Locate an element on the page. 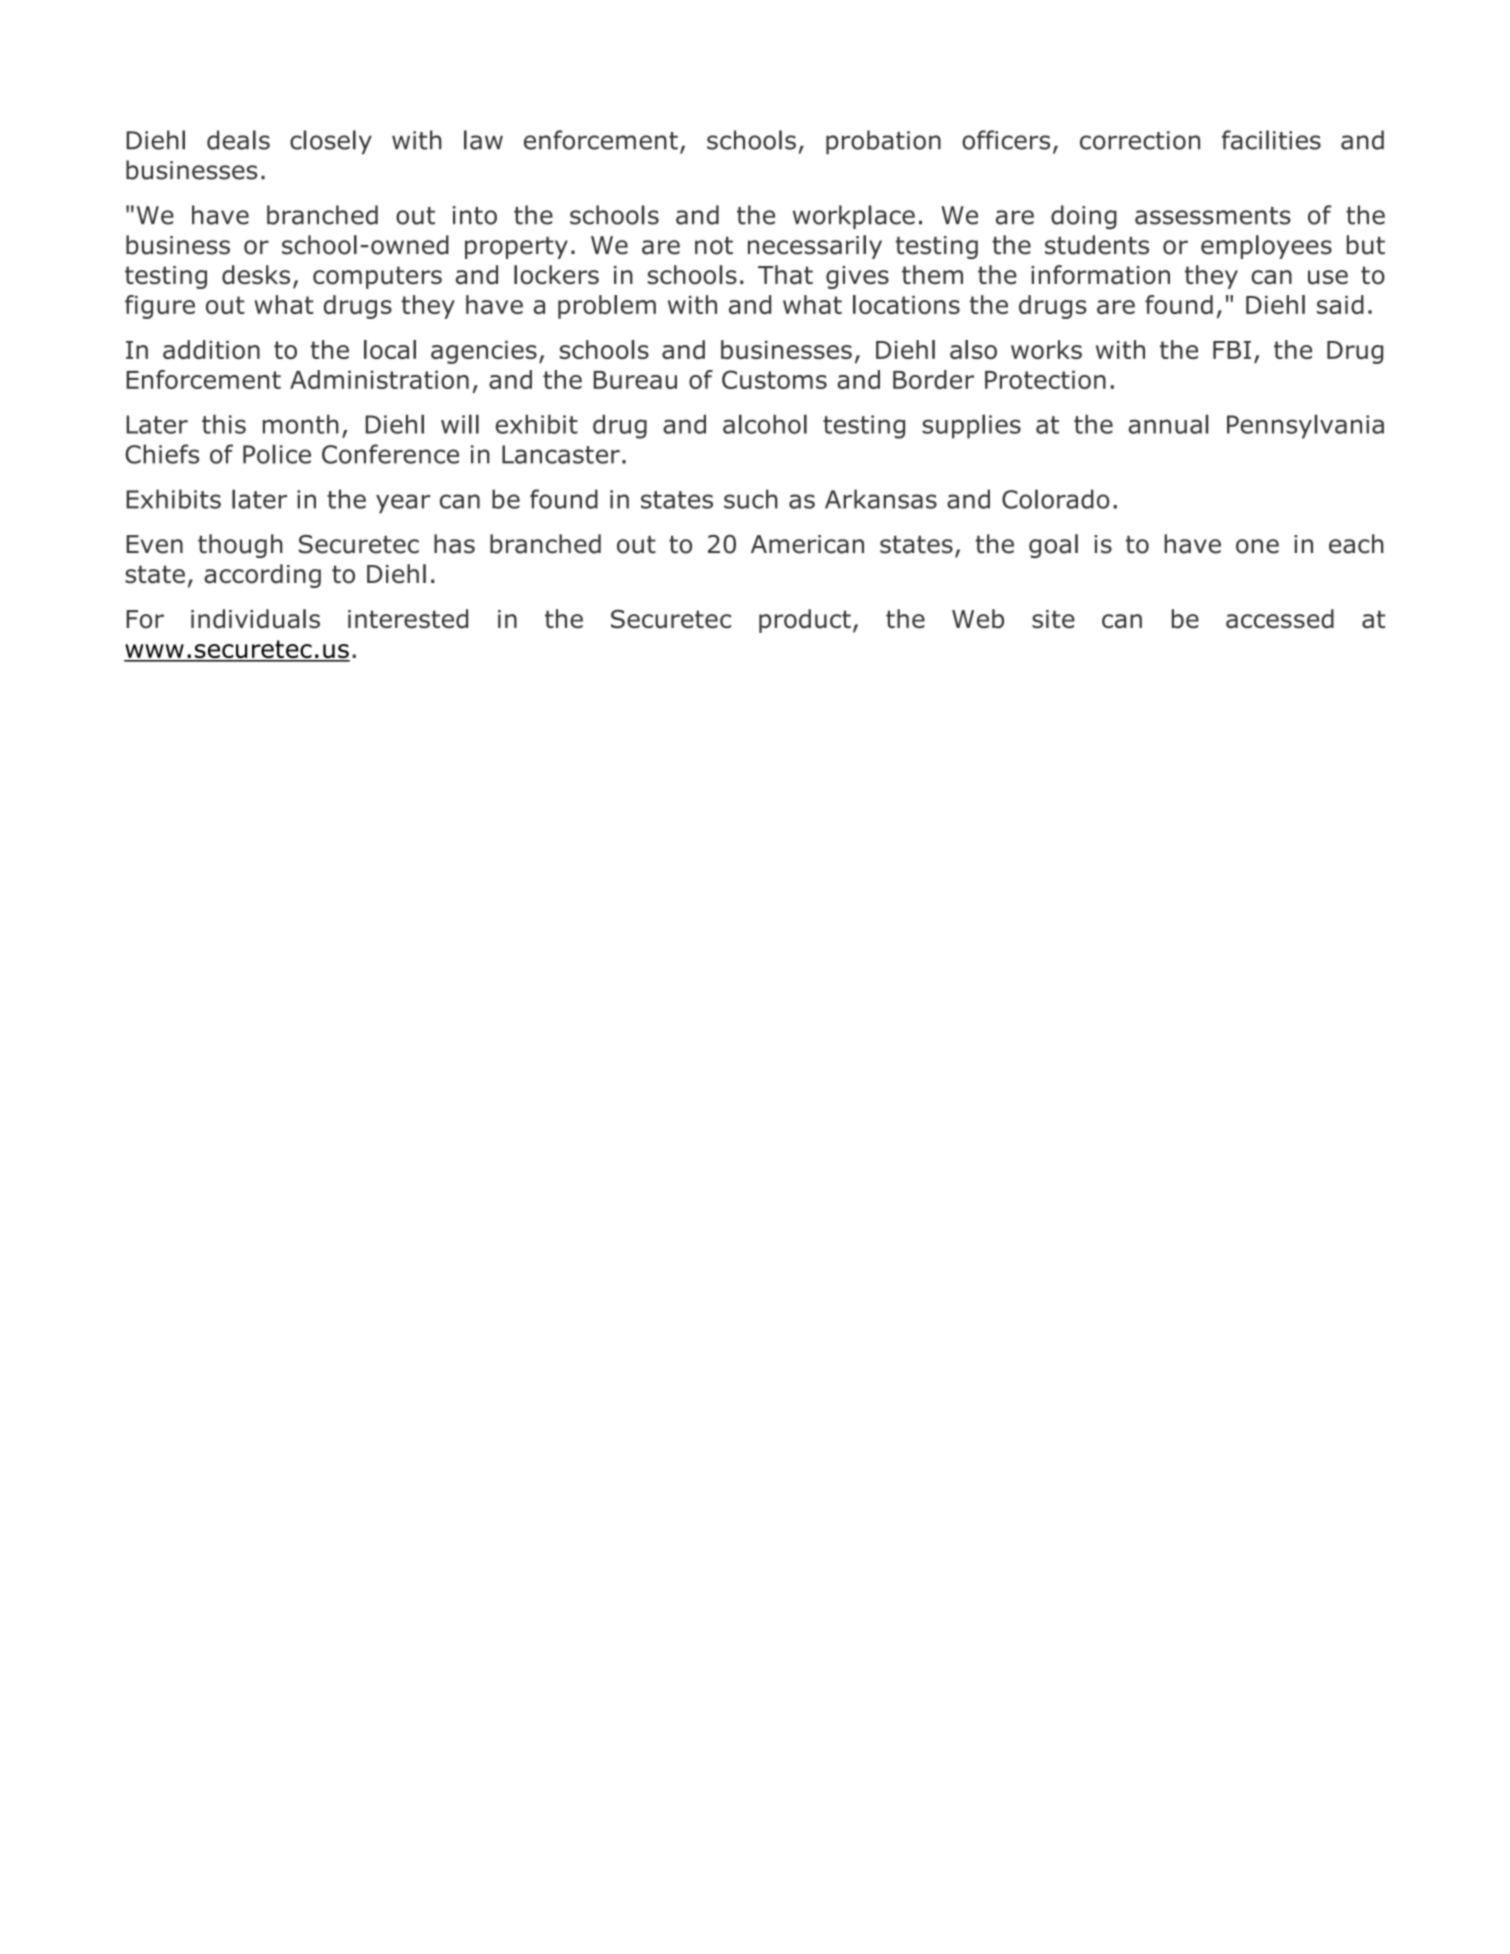 Image resolution: width=1510 pixels, height=1954 pixels. desks is located at coordinates (256, 275).
